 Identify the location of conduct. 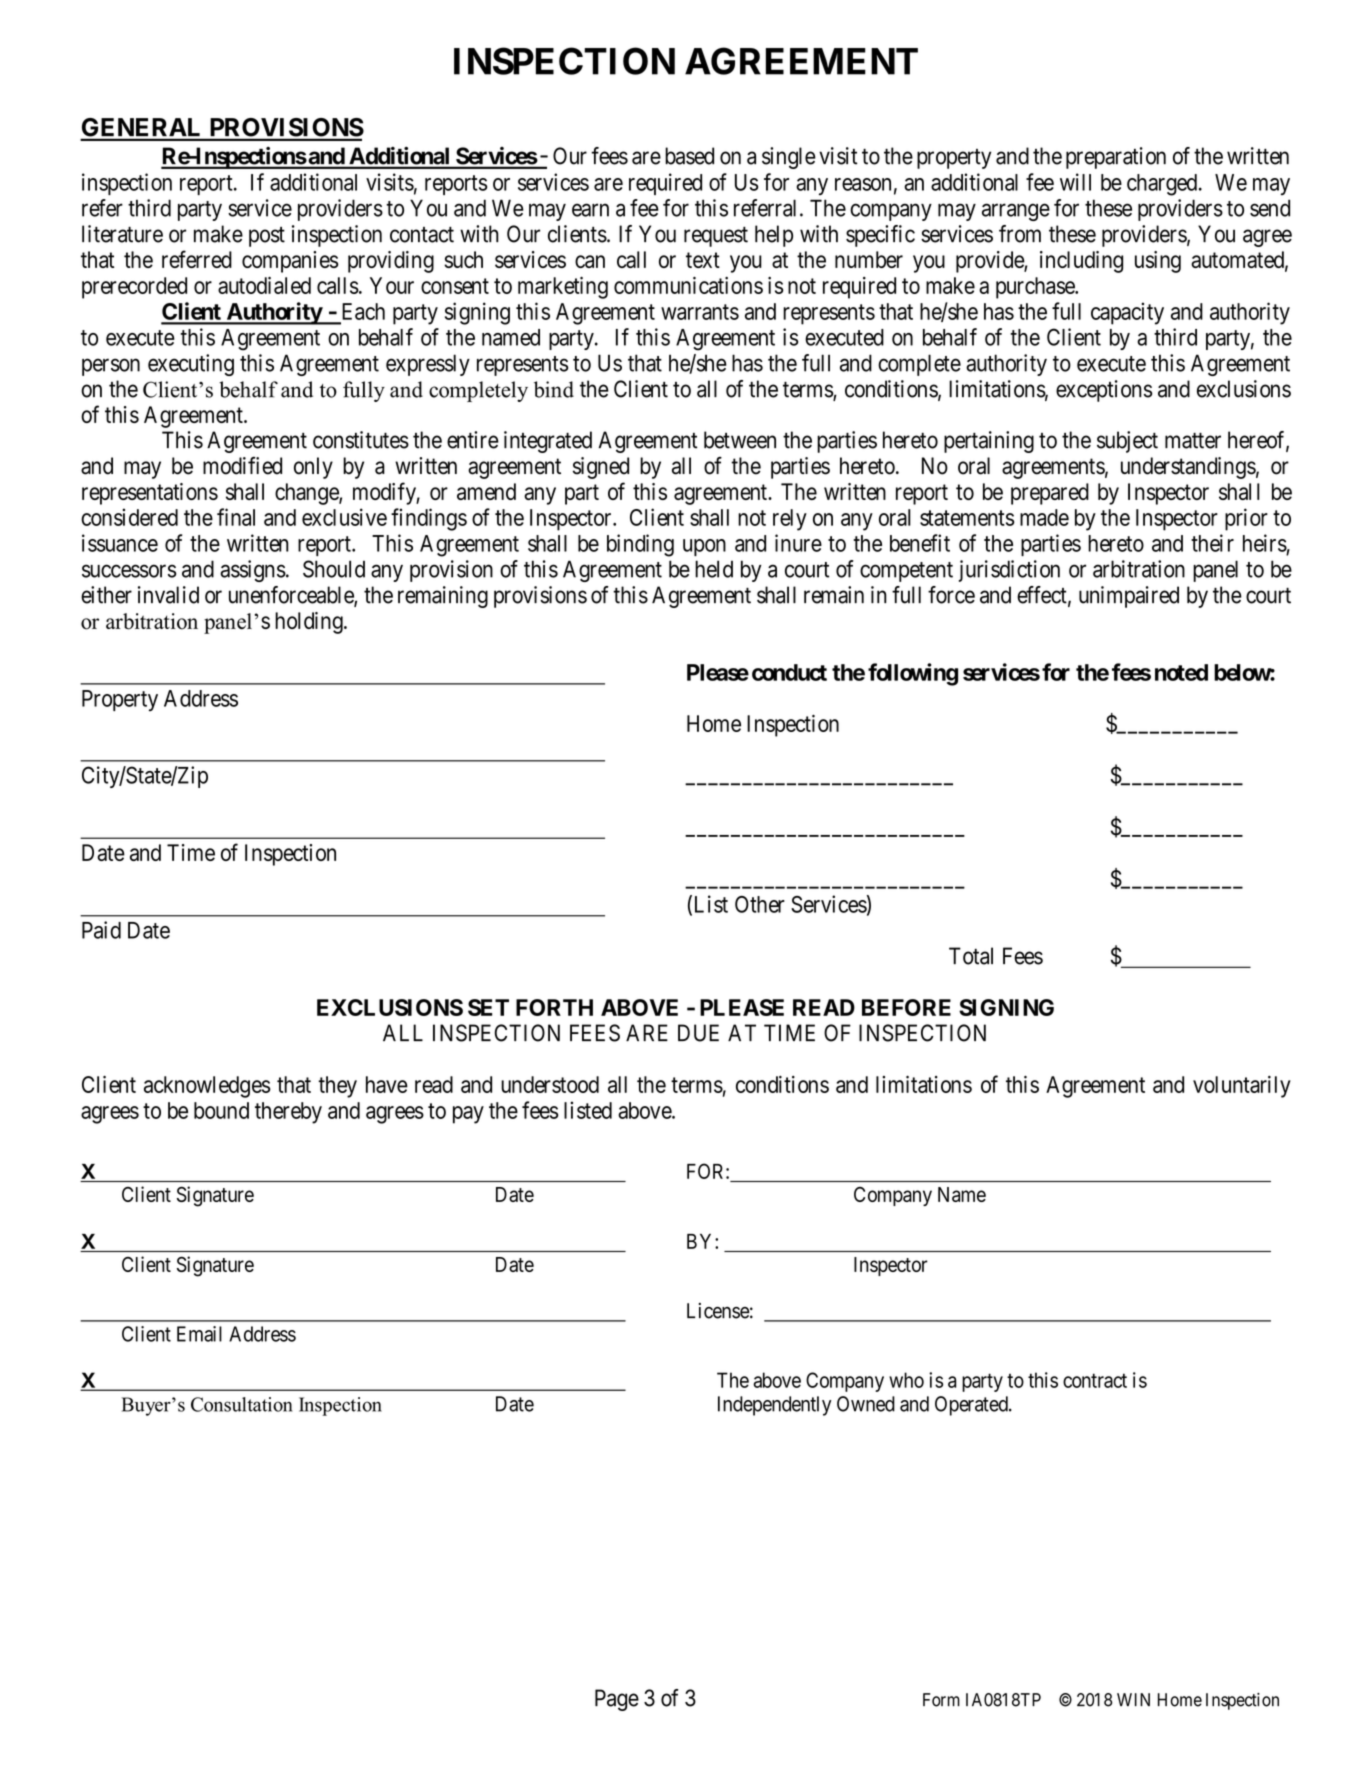
(789, 672).
